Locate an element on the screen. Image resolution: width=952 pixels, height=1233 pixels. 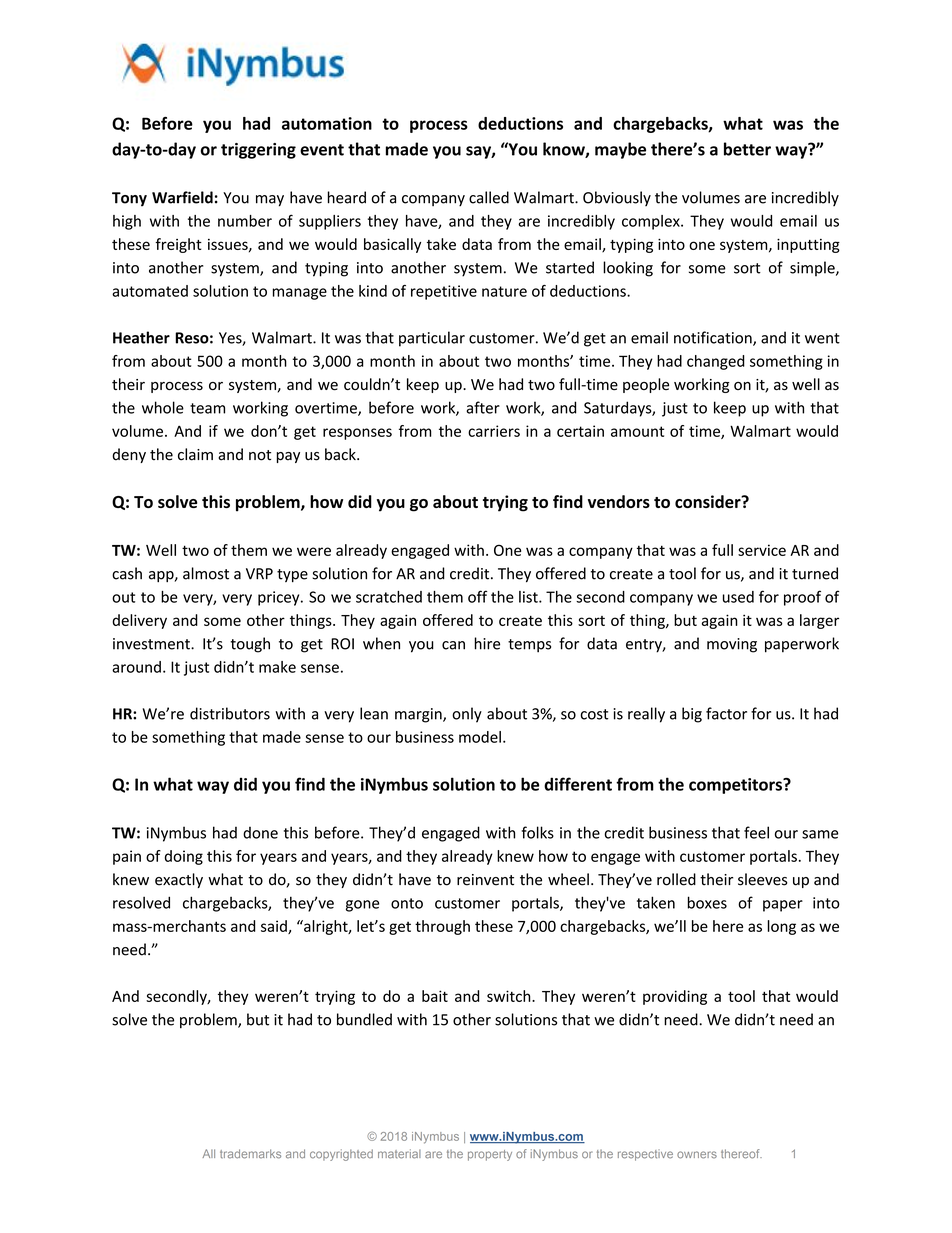
hire is located at coordinates (487, 643).
